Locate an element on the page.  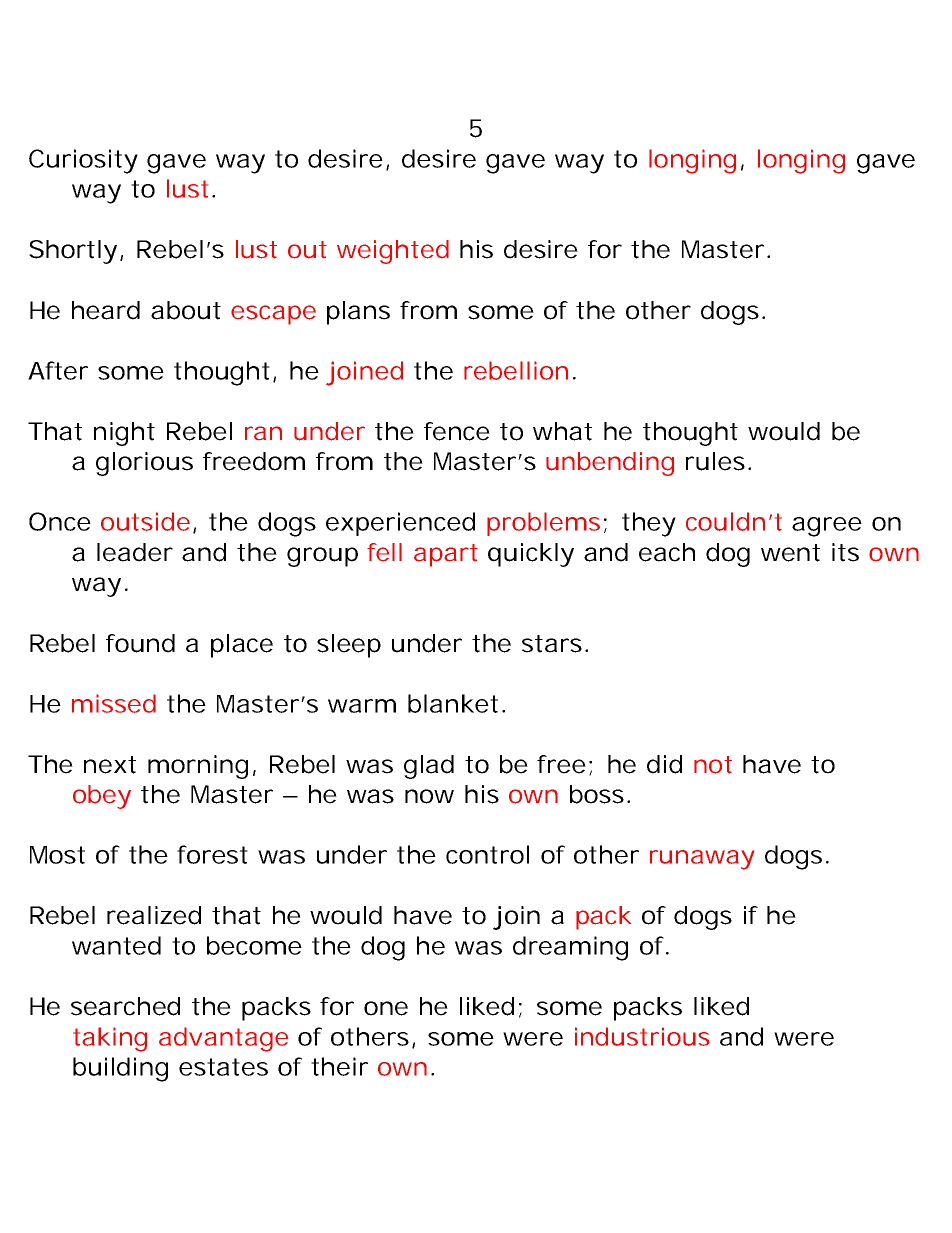
taking is located at coordinates (110, 1039).
